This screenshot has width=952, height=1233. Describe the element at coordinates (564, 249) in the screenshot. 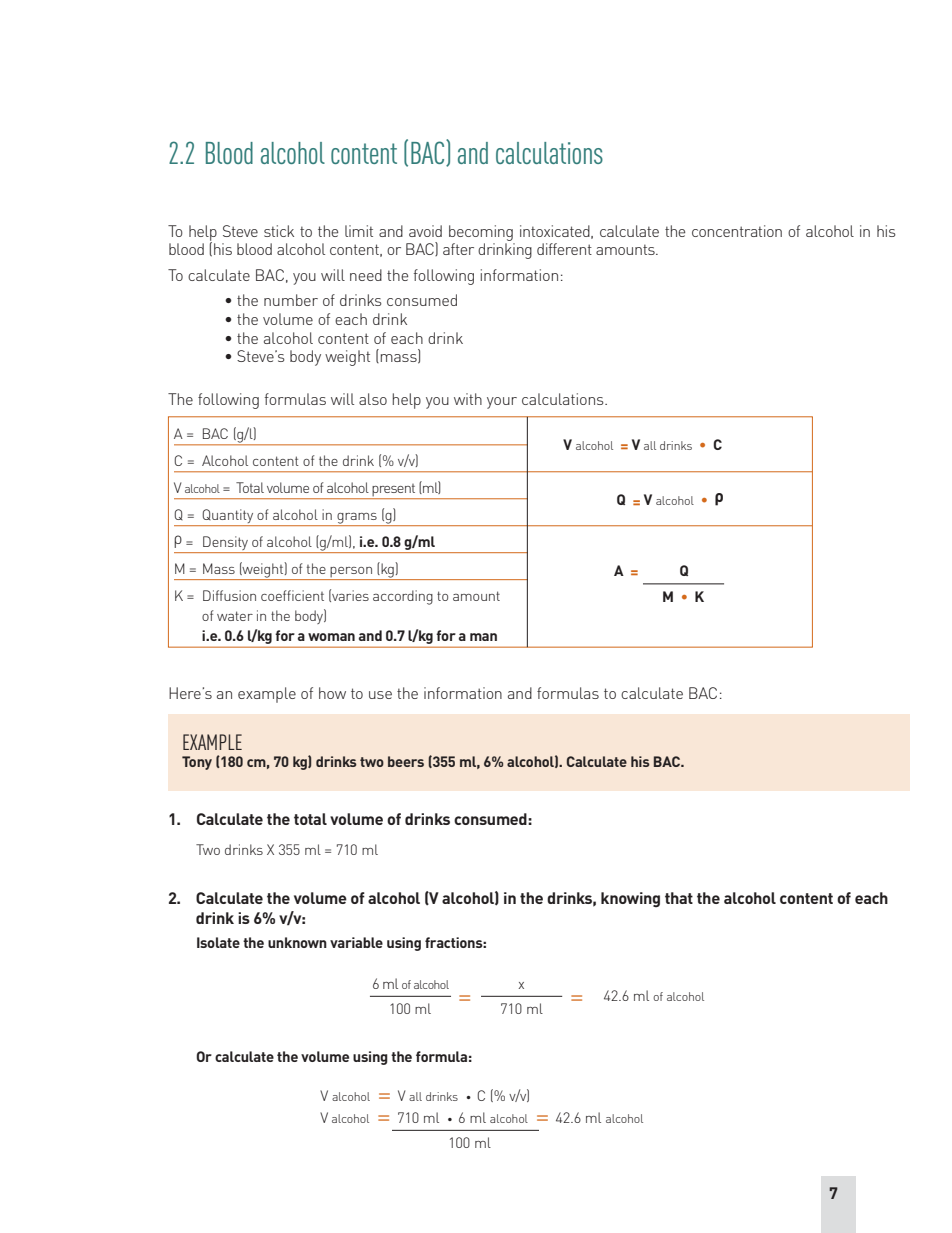

I see `different` at that location.
